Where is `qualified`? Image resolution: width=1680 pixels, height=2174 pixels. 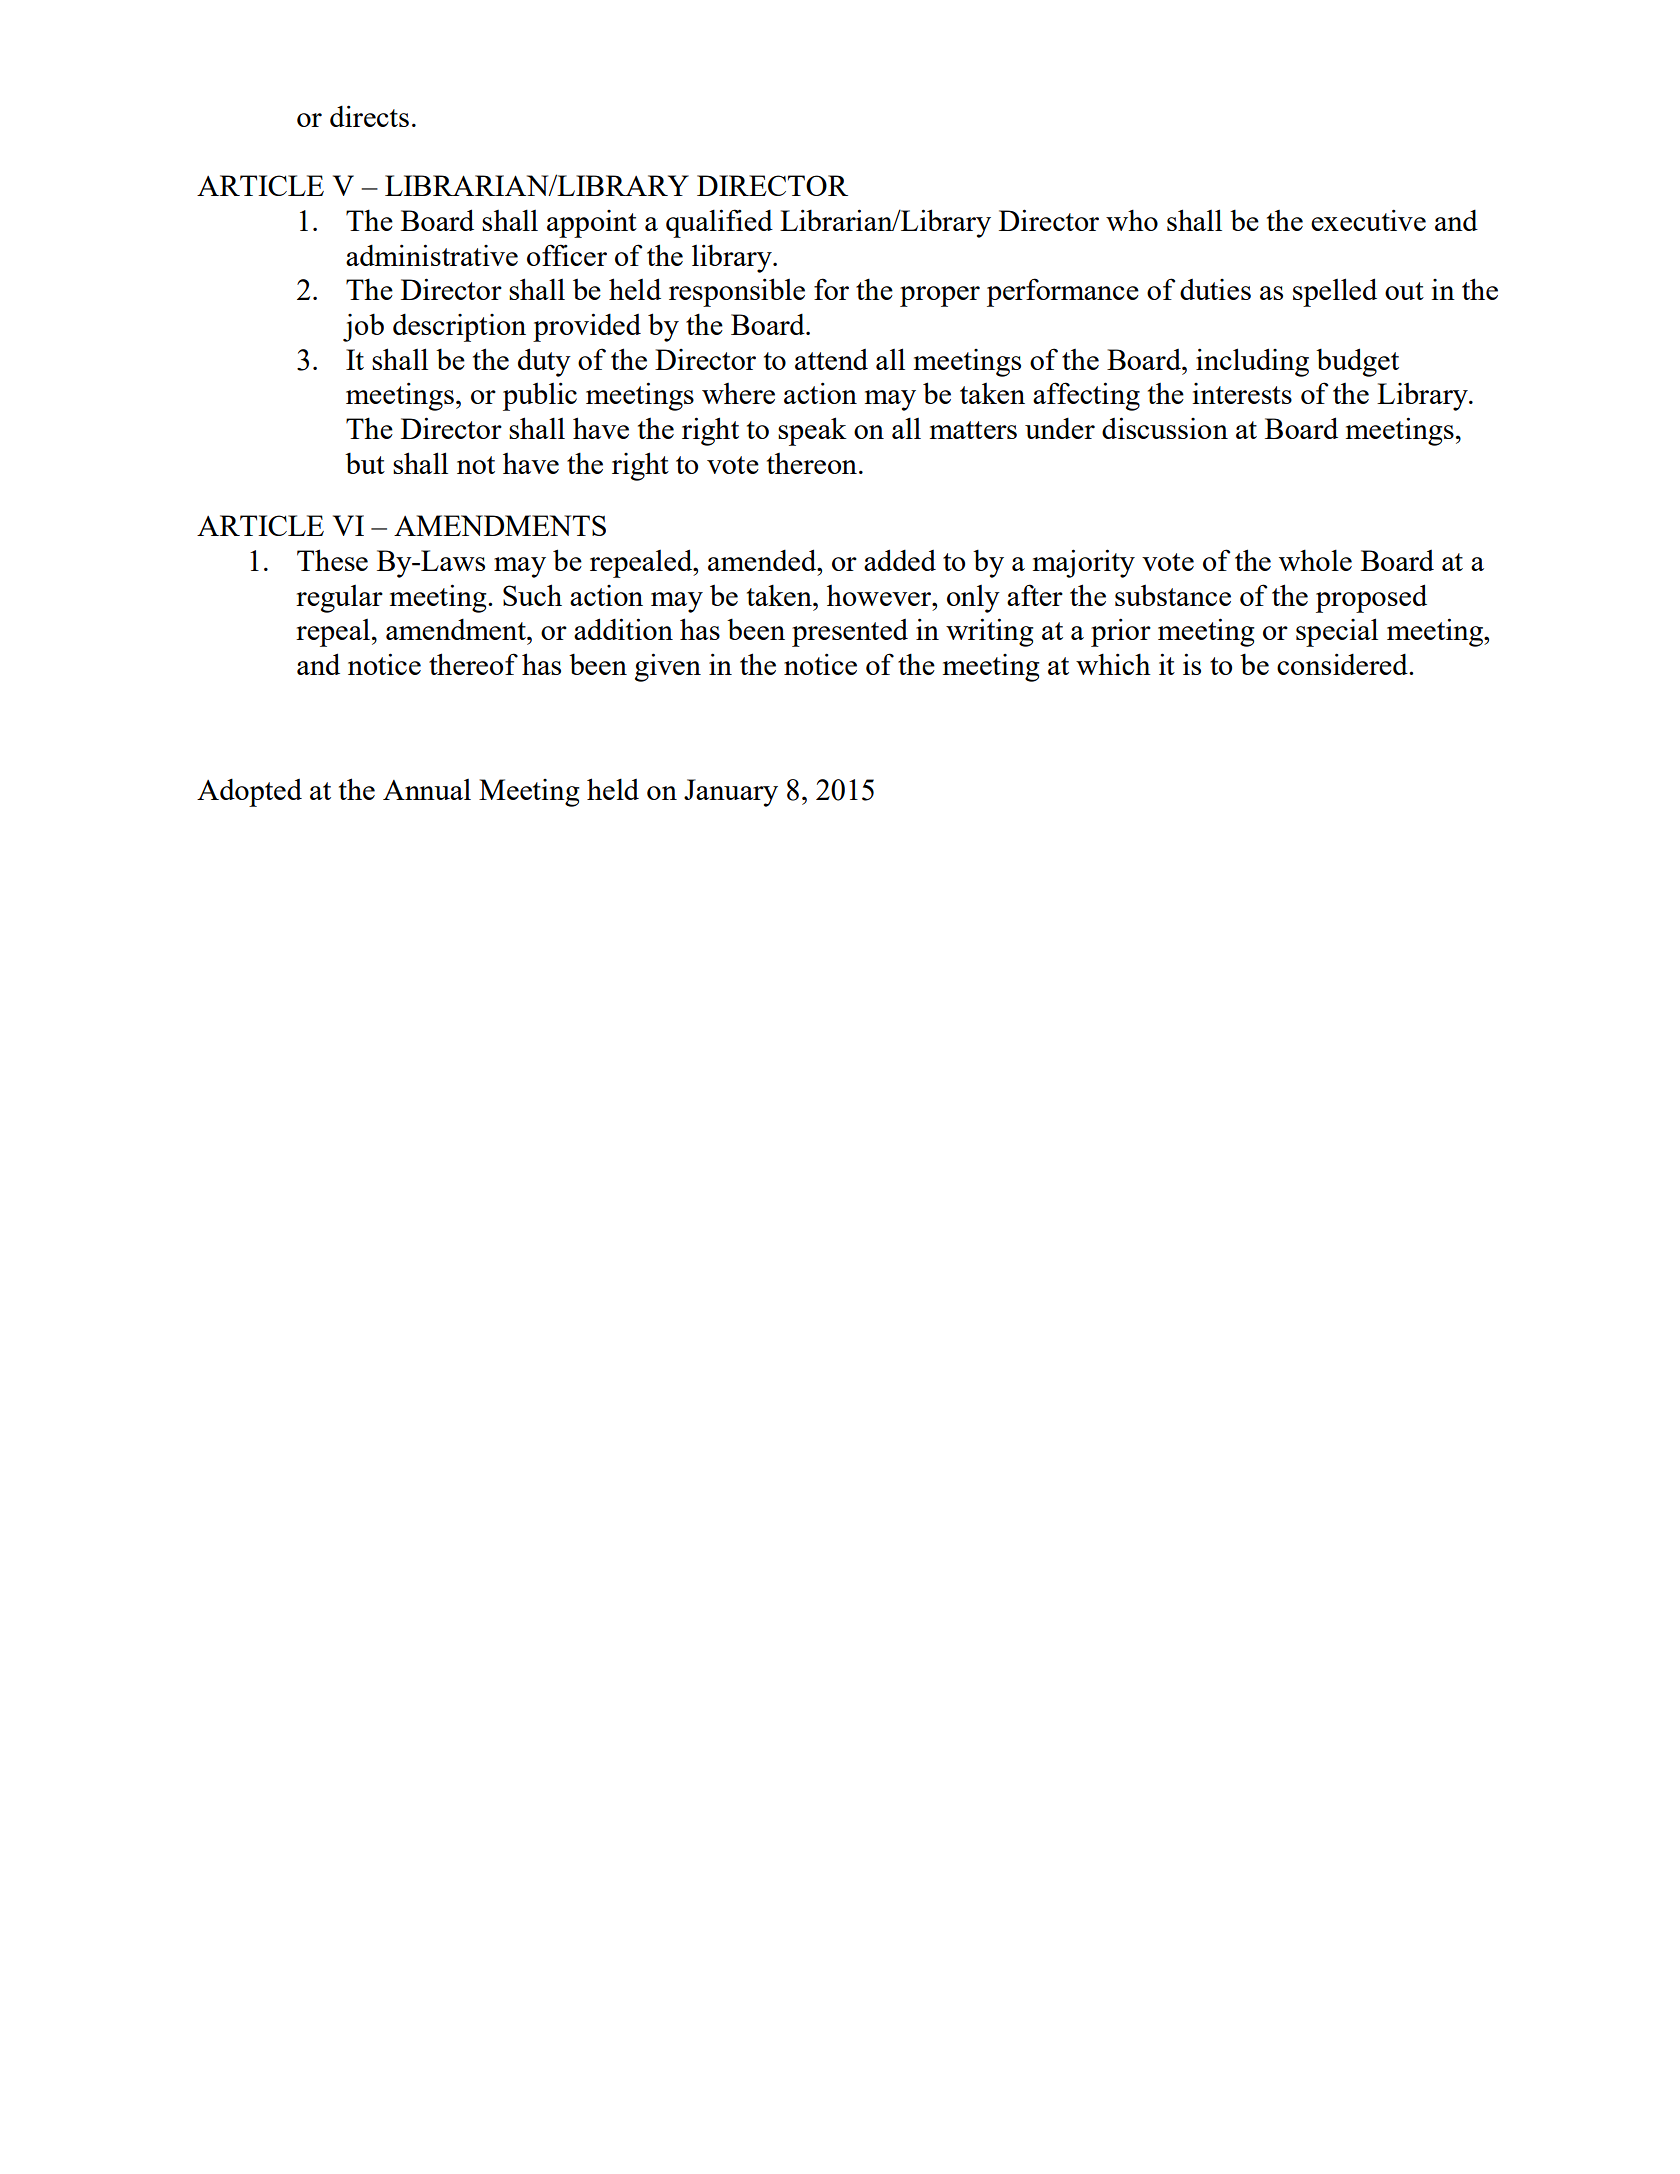
qualified is located at coordinates (719, 223).
